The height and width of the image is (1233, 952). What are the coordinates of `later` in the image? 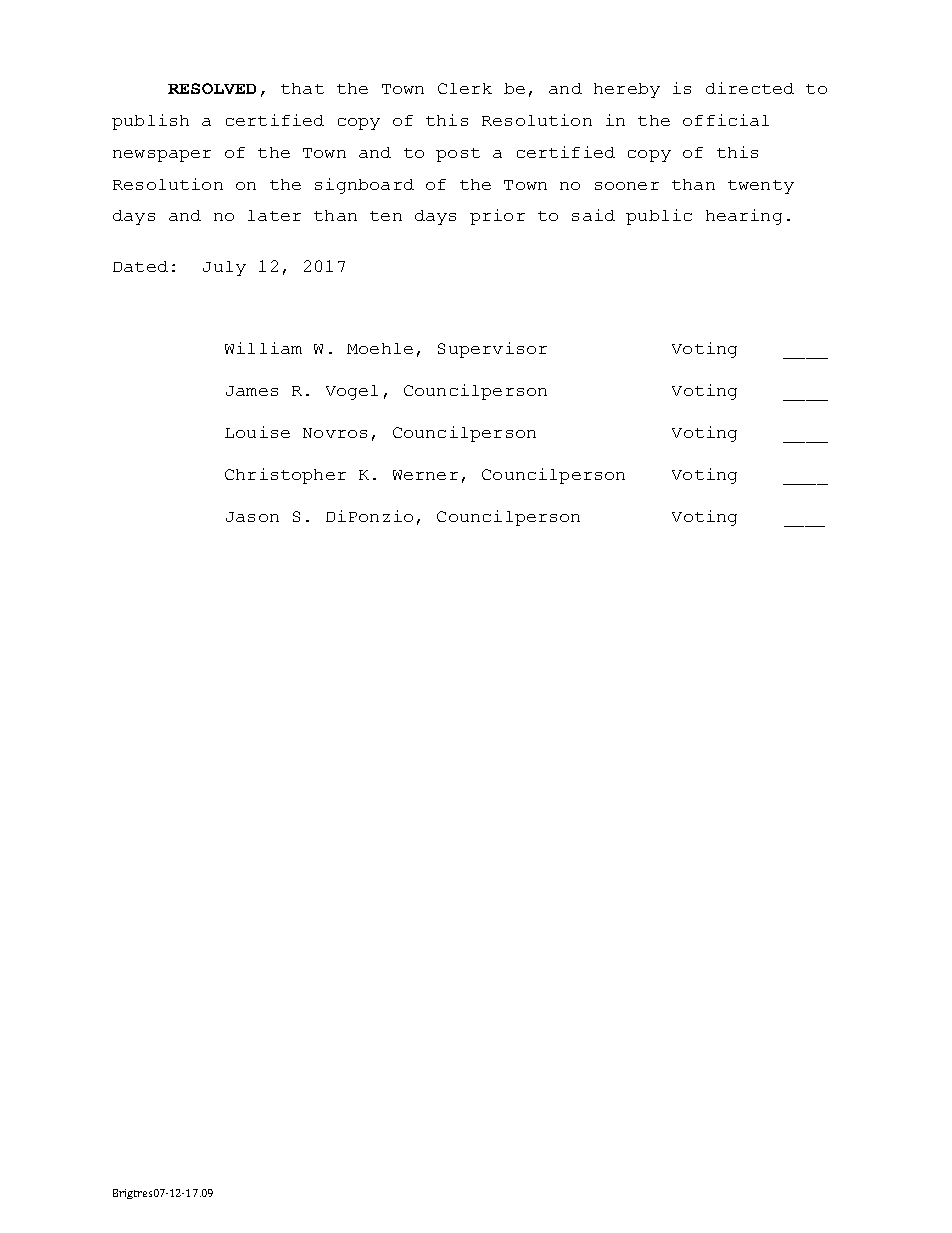 It's located at (274, 215).
